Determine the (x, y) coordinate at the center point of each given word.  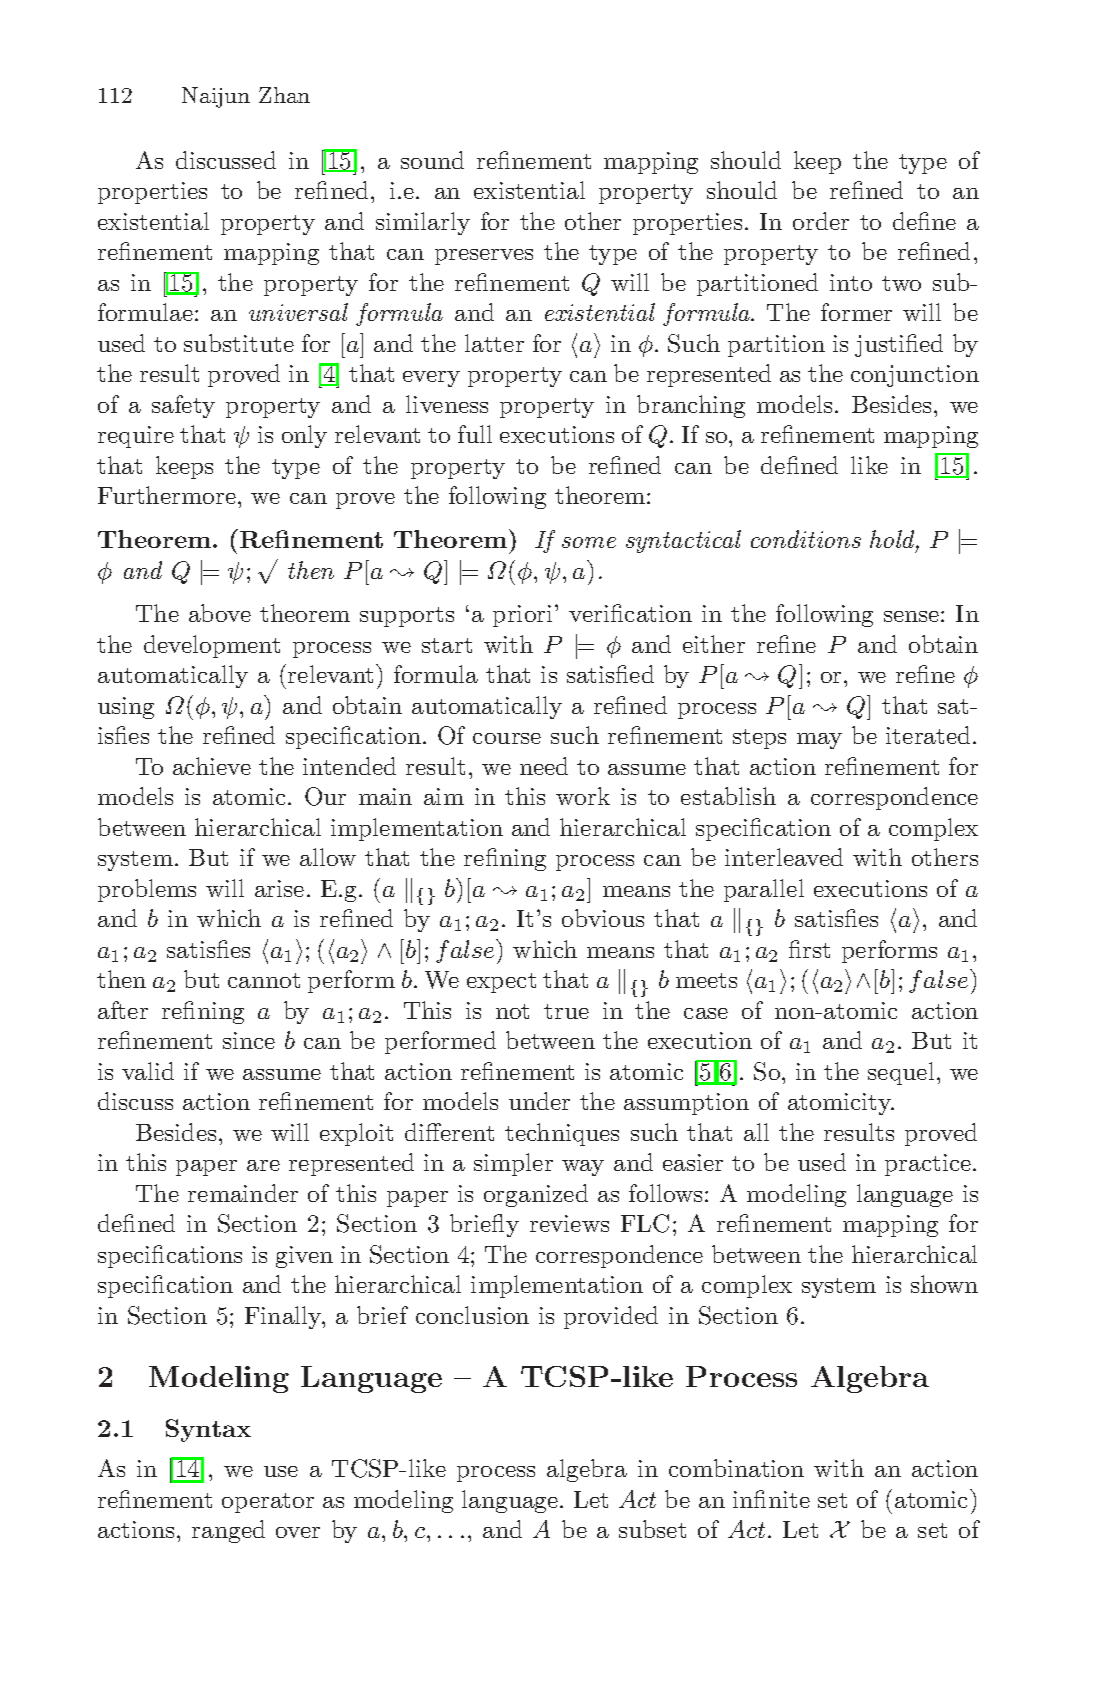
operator (268, 1503)
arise (279, 888)
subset (652, 1529)
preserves (484, 257)
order (821, 221)
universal (298, 312)
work (583, 796)
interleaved (784, 857)
